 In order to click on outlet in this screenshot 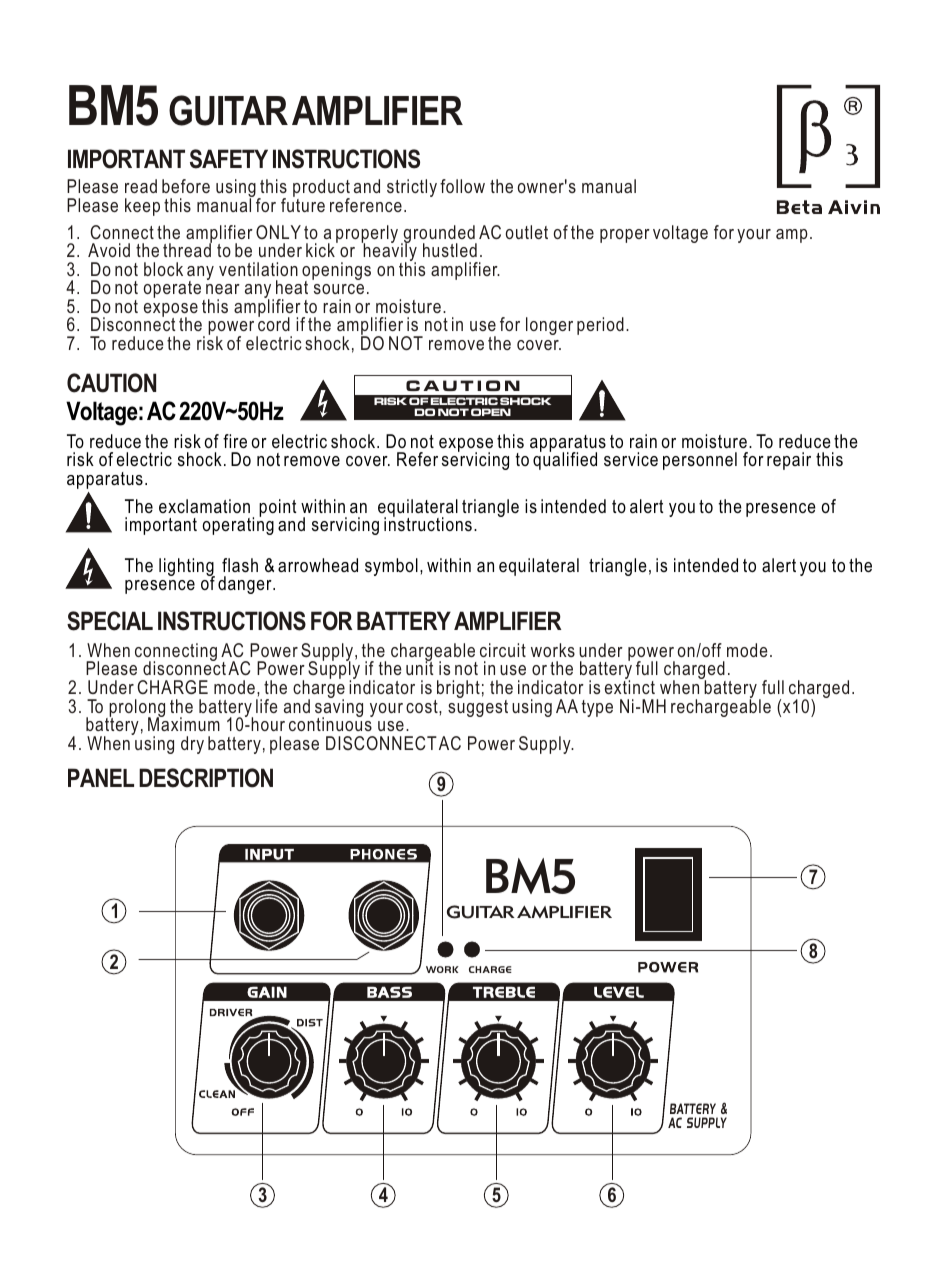, I will do `click(527, 232)`.
